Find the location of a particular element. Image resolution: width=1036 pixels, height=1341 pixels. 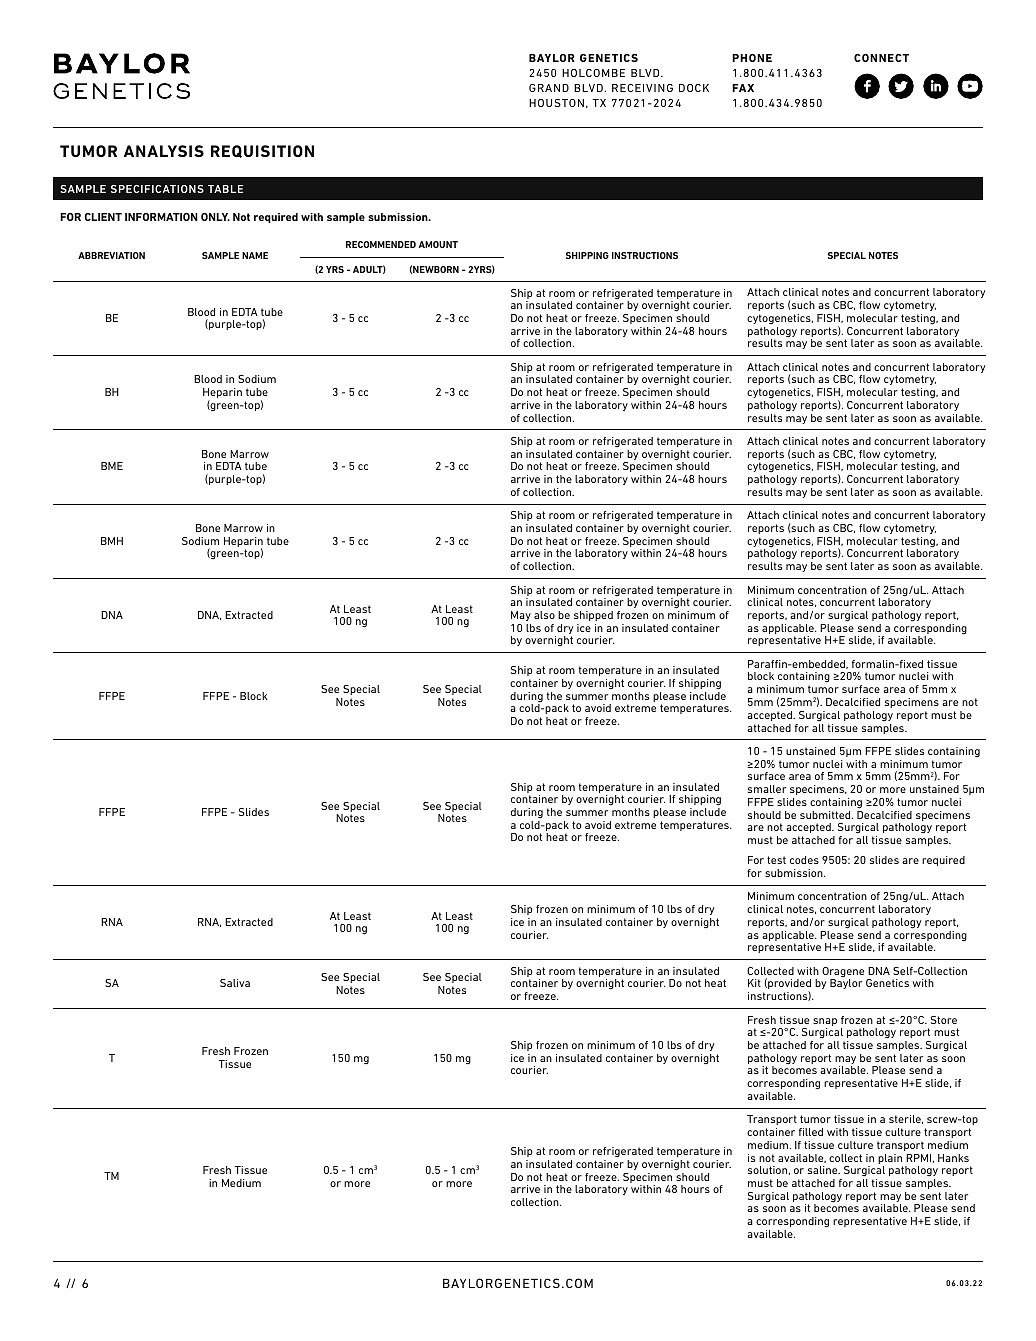

ANALYSIS is located at coordinates (164, 151).
